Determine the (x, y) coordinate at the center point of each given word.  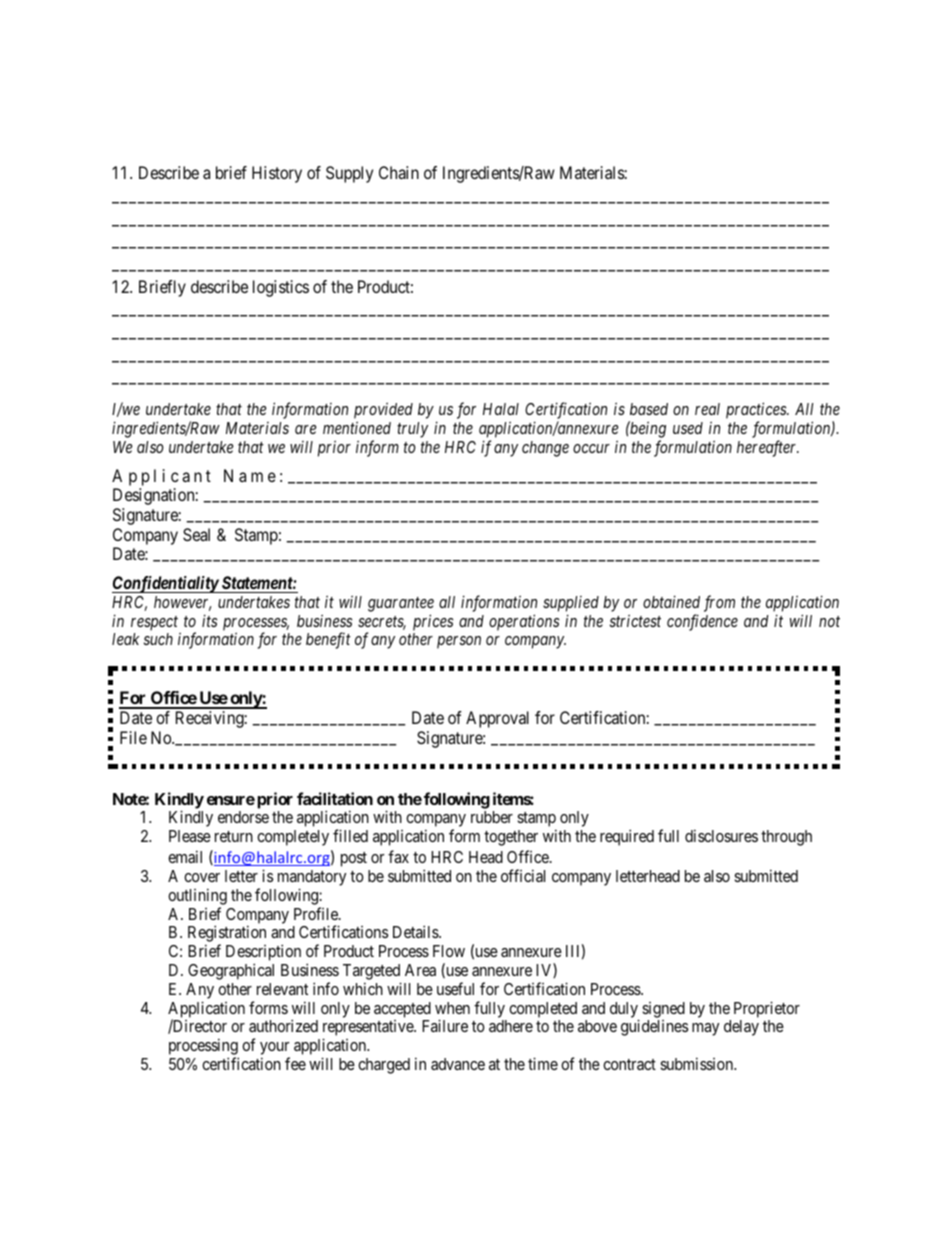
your (275, 1050)
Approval (497, 719)
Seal (196, 534)
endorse (243, 817)
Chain (399, 172)
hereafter (768, 448)
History (277, 174)
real (707, 409)
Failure (445, 1025)
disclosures (721, 835)
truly (412, 430)
